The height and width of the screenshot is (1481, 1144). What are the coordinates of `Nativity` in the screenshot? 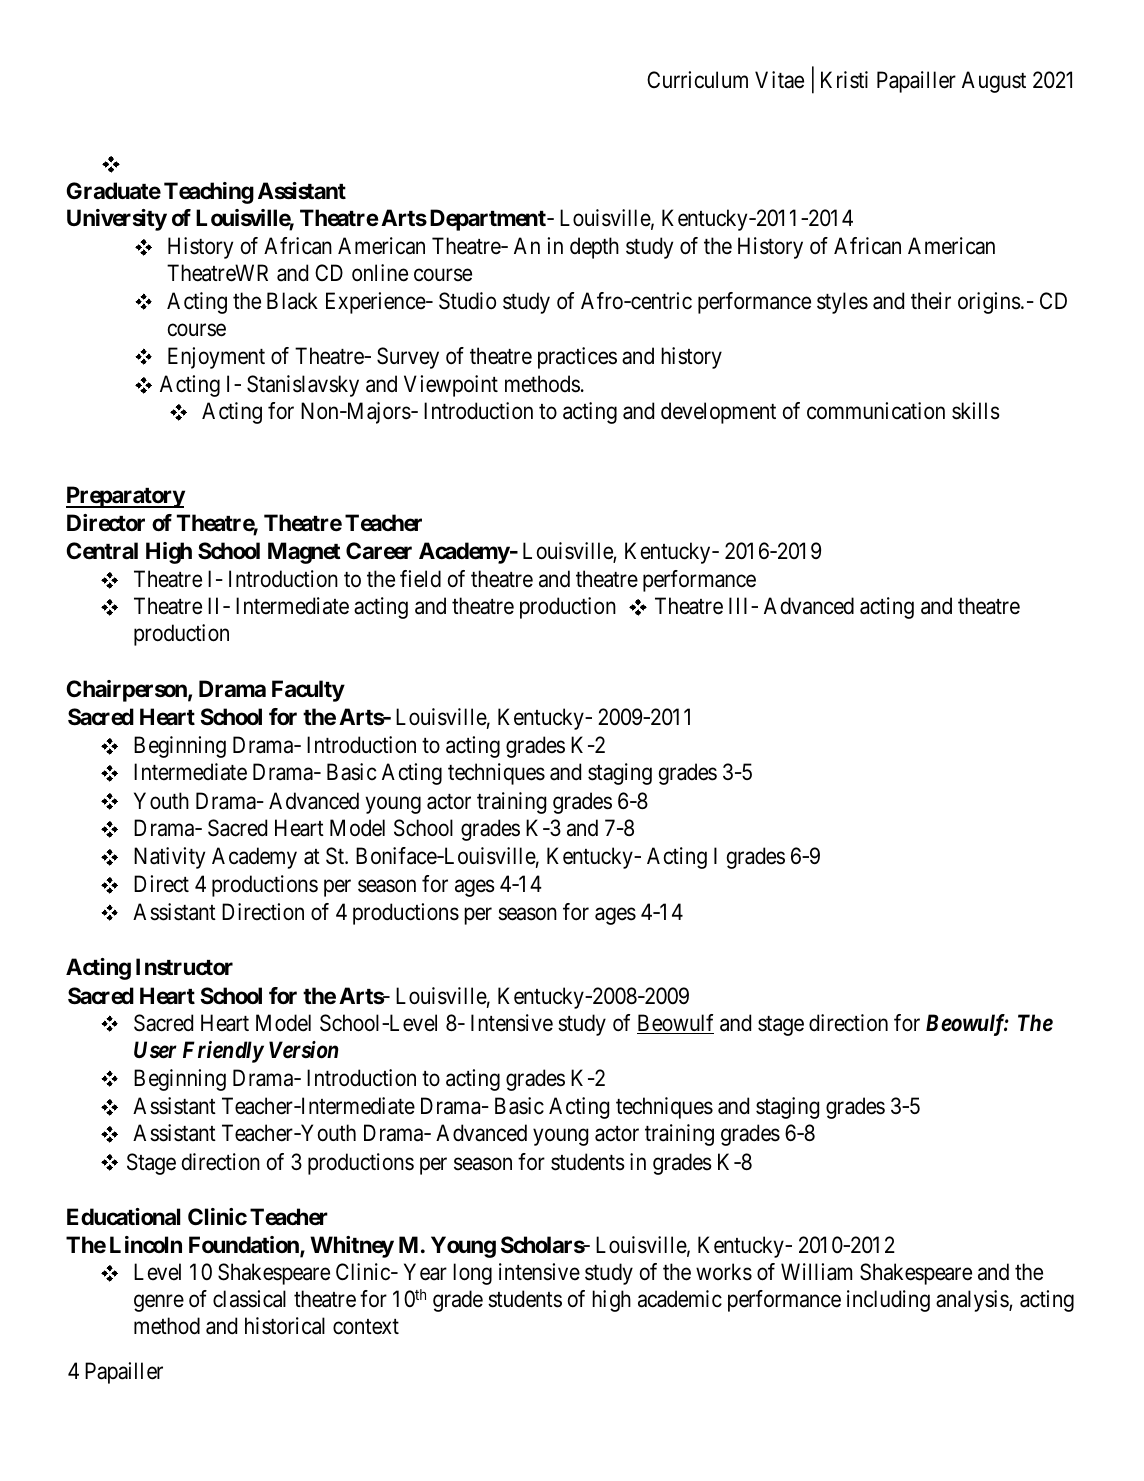 It's located at (169, 858).
